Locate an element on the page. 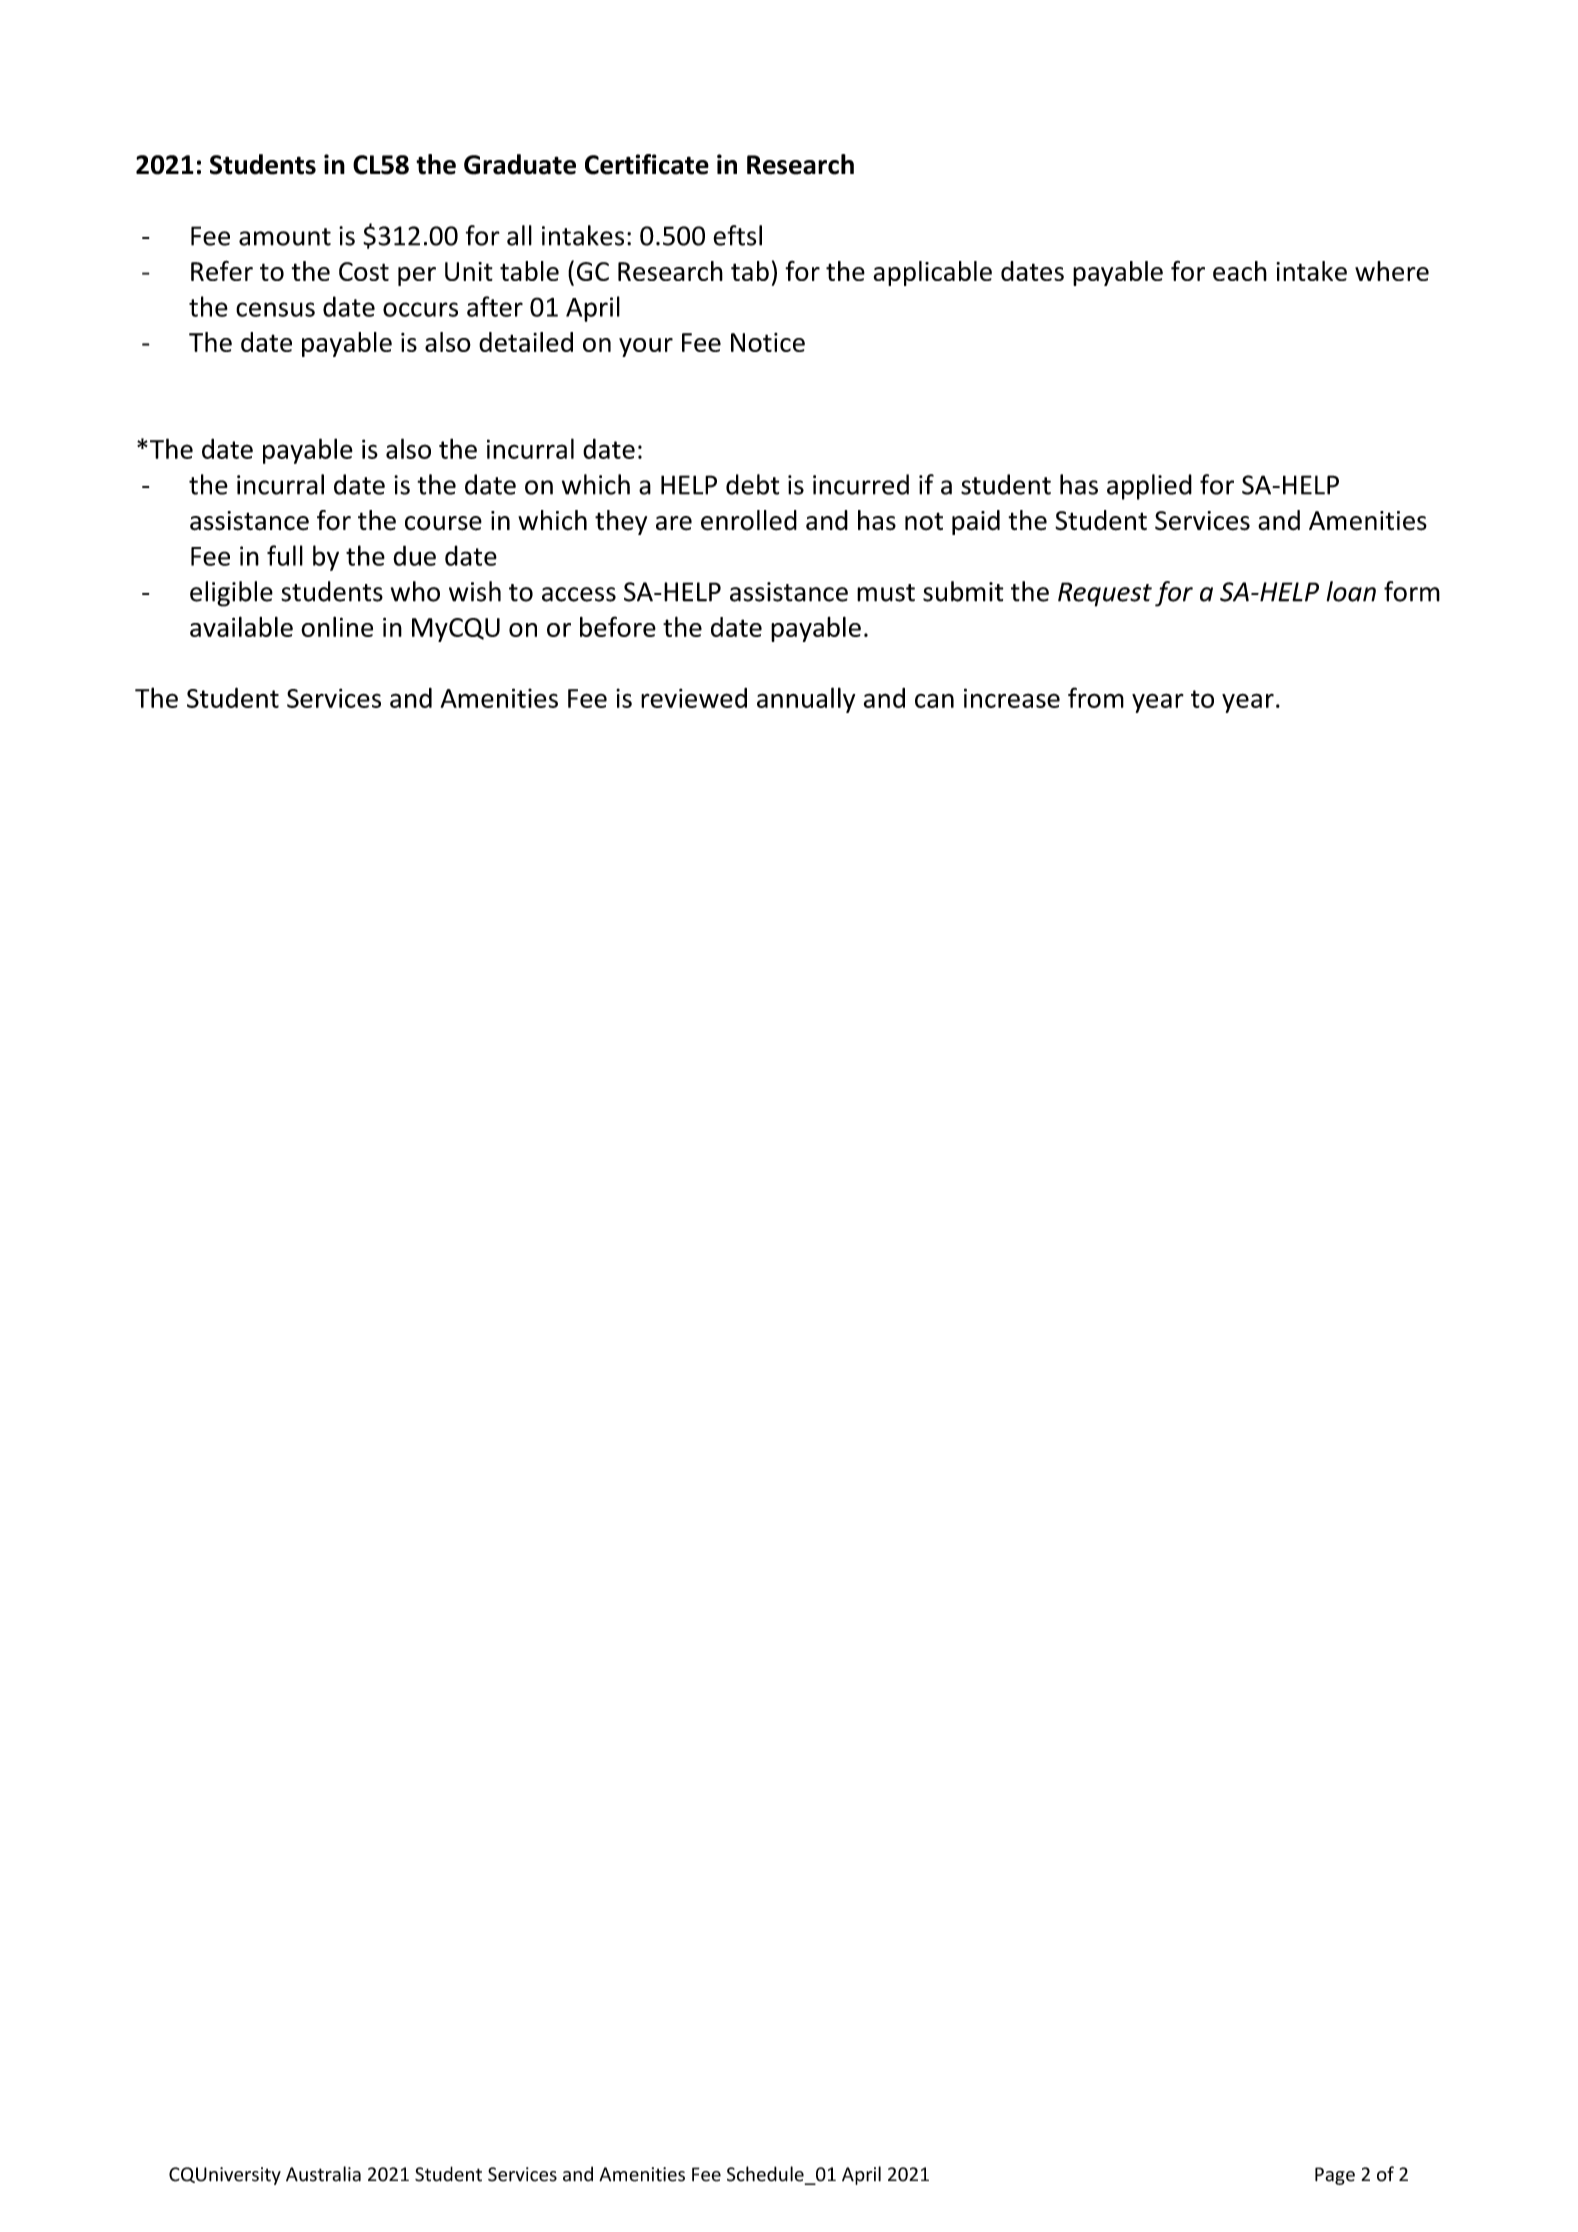 Image resolution: width=1578 pixels, height=2232 pixels. Australia is located at coordinates (323, 2174).
